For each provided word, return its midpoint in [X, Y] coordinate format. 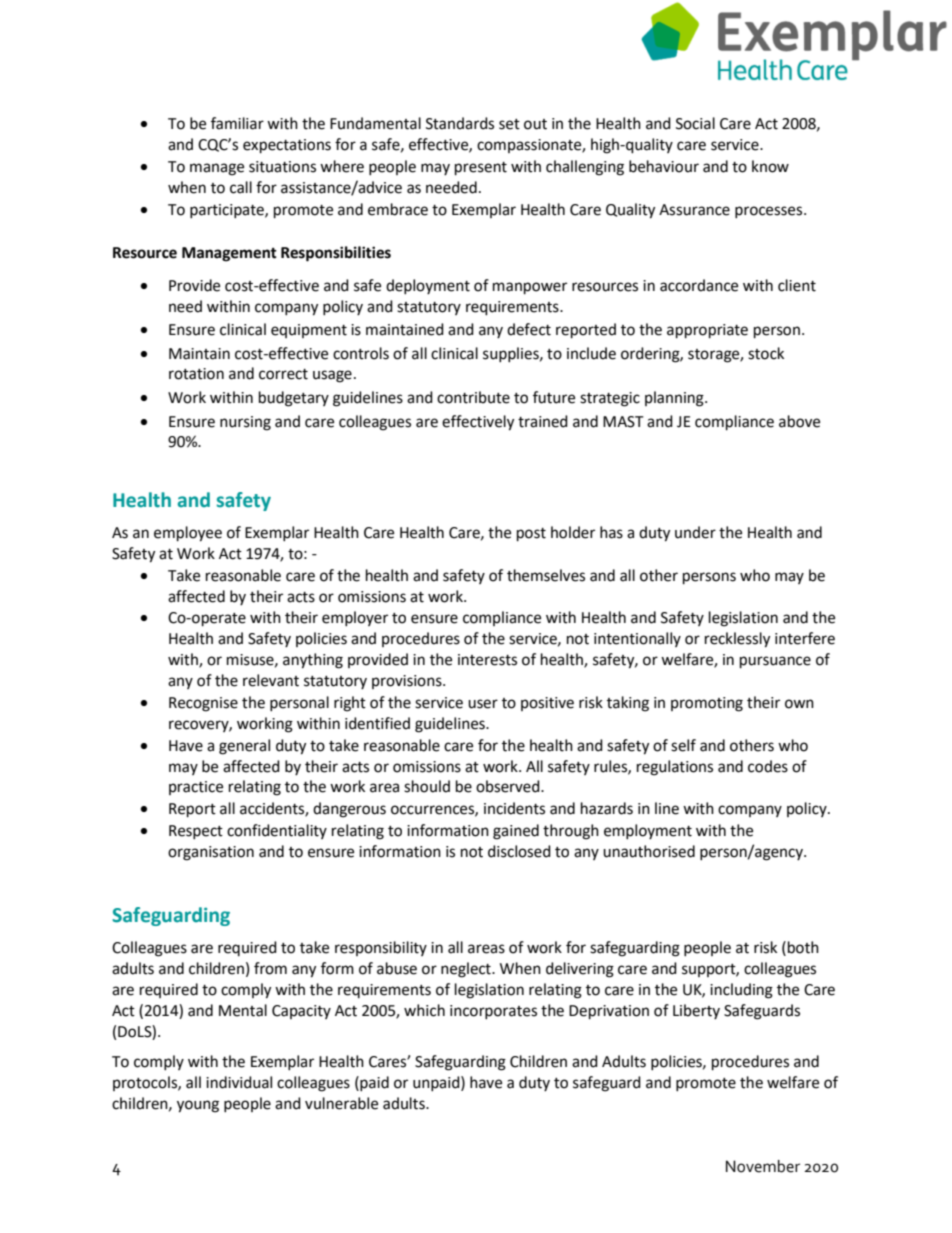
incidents [514, 808]
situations [282, 167]
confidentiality [277, 831]
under [695, 532]
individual [239, 1082]
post [531, 535]
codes [768, 766]
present [481, 169]
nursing [245, 423]
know [770, 166]
